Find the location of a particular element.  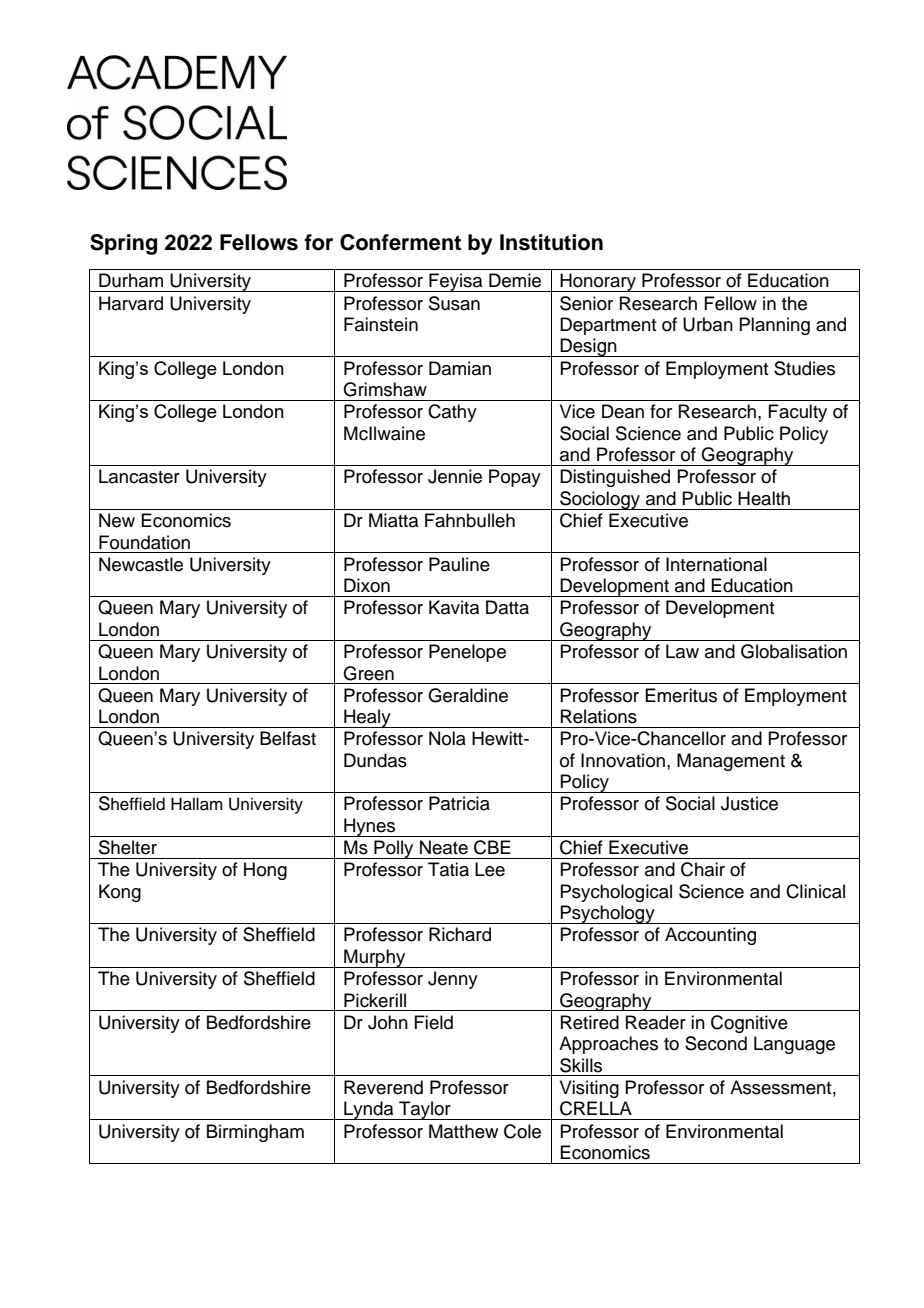

Geraldine is located at coordinates (468, 695).
